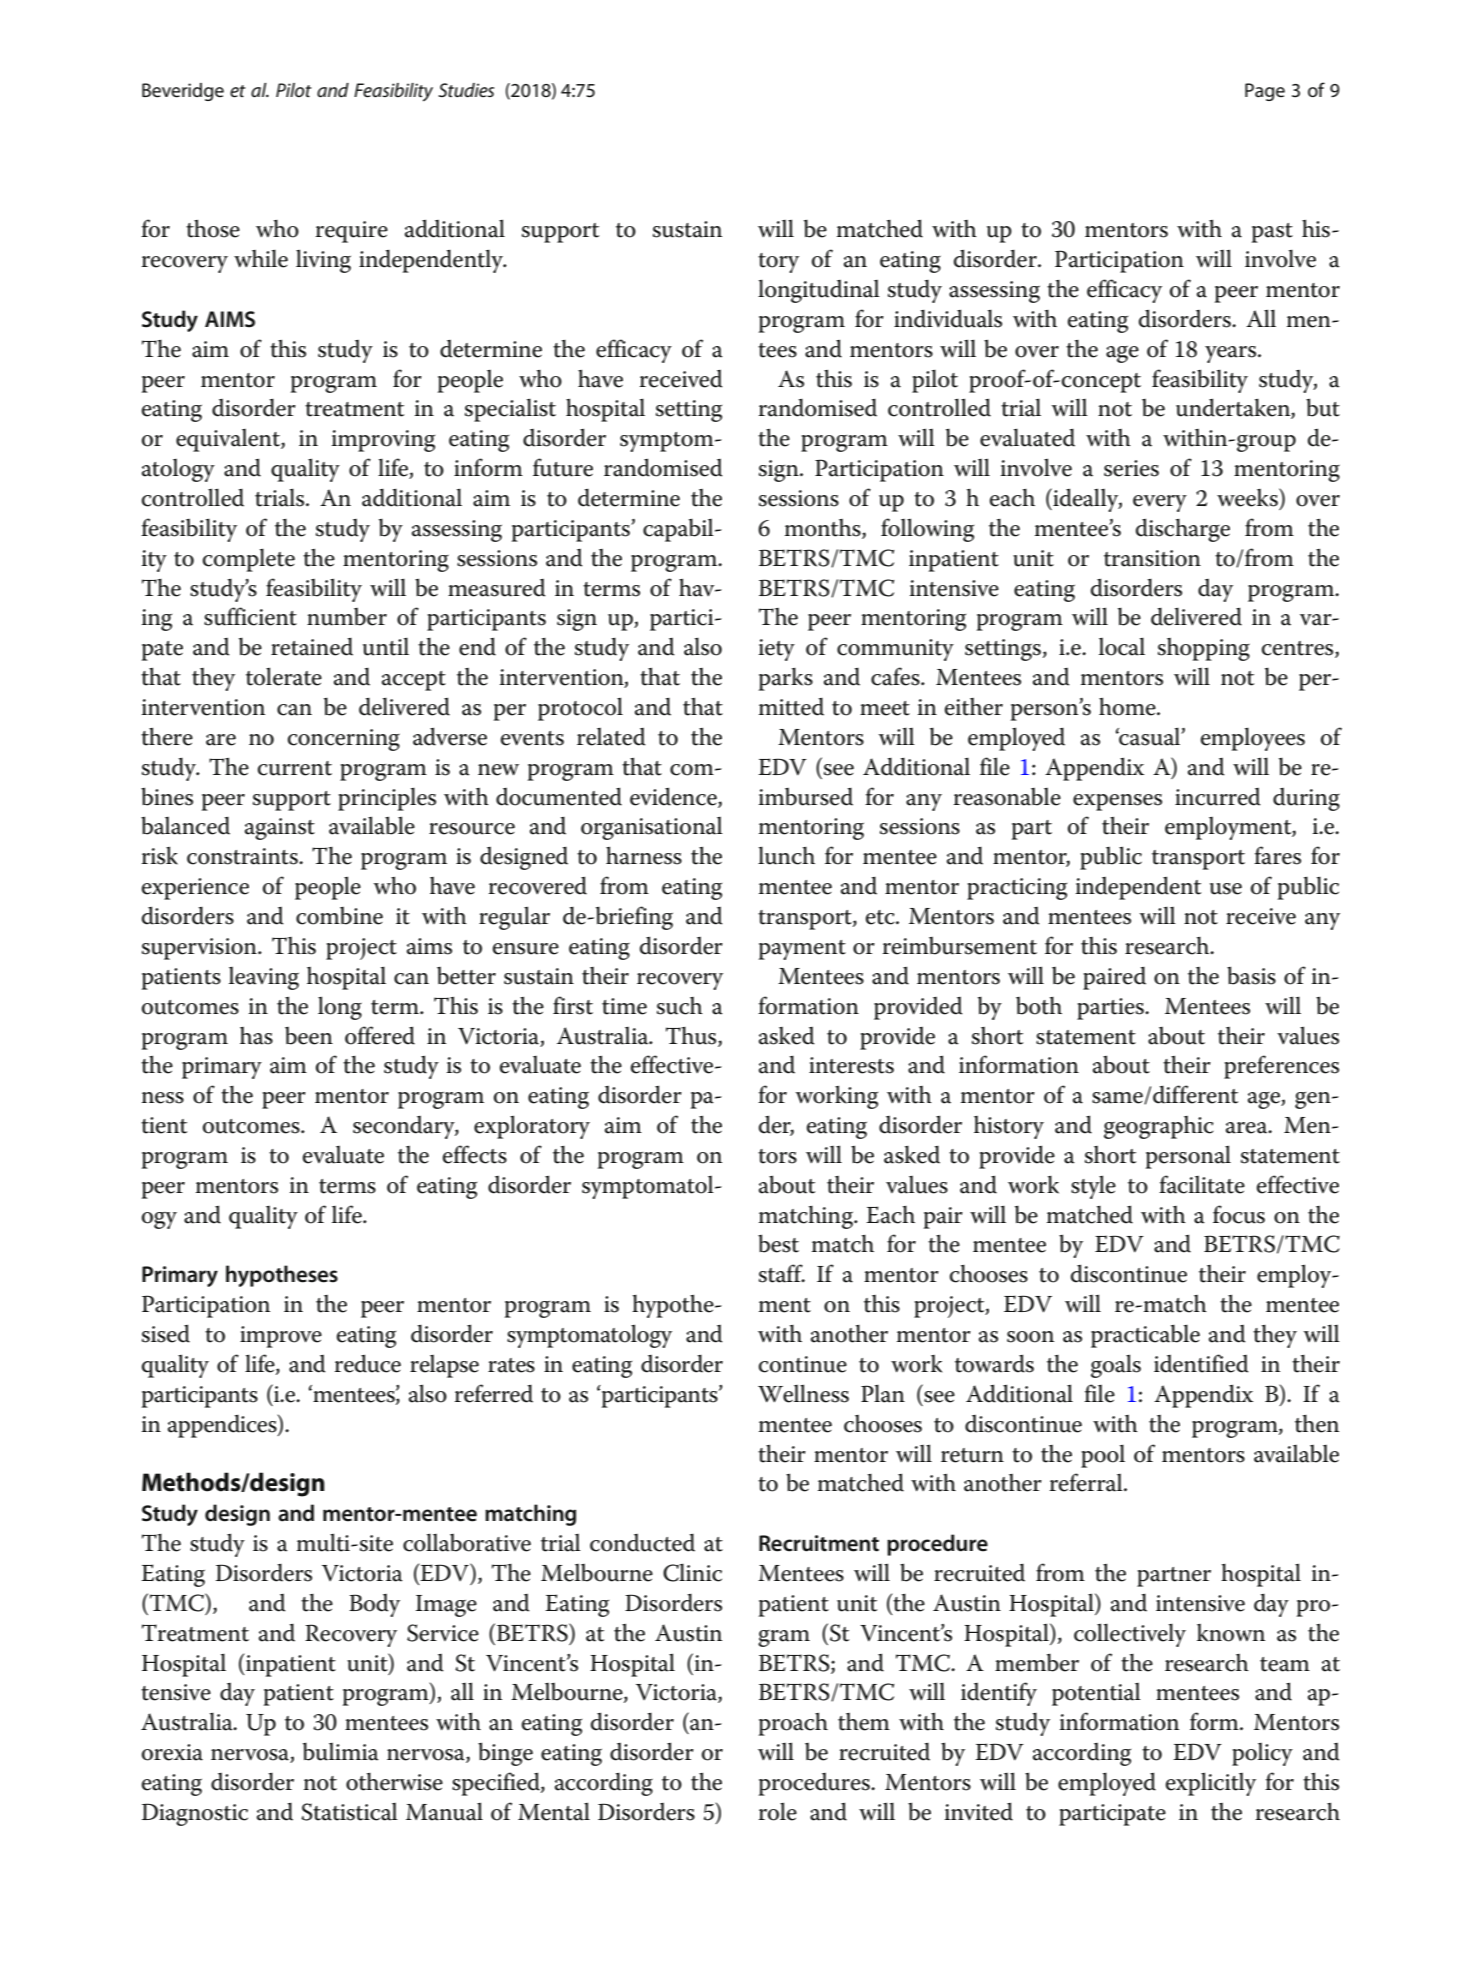  What do you see at coordinates (680, 1006) in the screenshot?
I see `such` at bounding box center [680, 1006].
